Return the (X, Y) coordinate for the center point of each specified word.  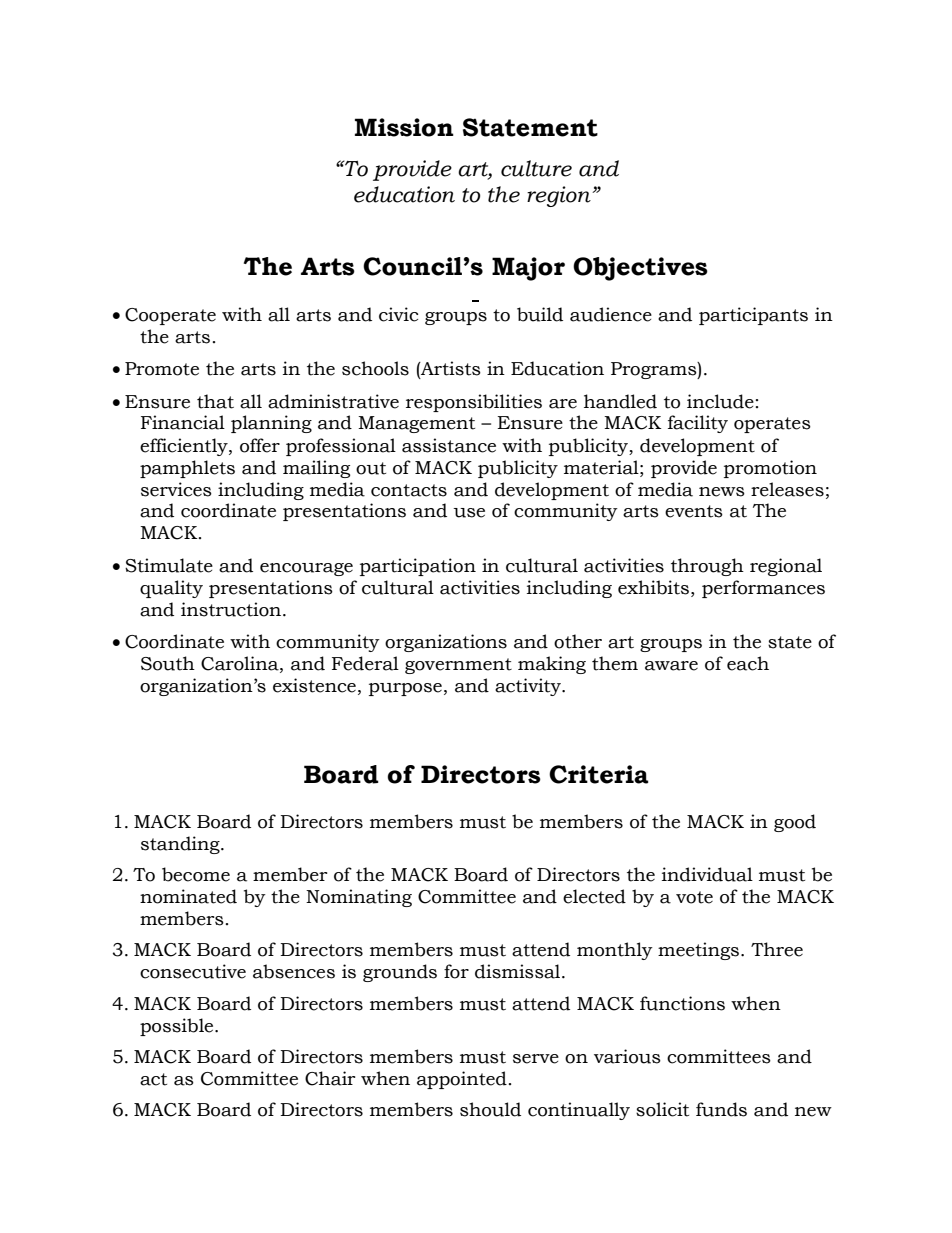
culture (536, 168)
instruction (232, 609)
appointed (462, 1080)
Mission (404, 127)
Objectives (640, 269)
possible (178, 1027)
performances (763, 589)
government (458, 666)
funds (721, 1109)
